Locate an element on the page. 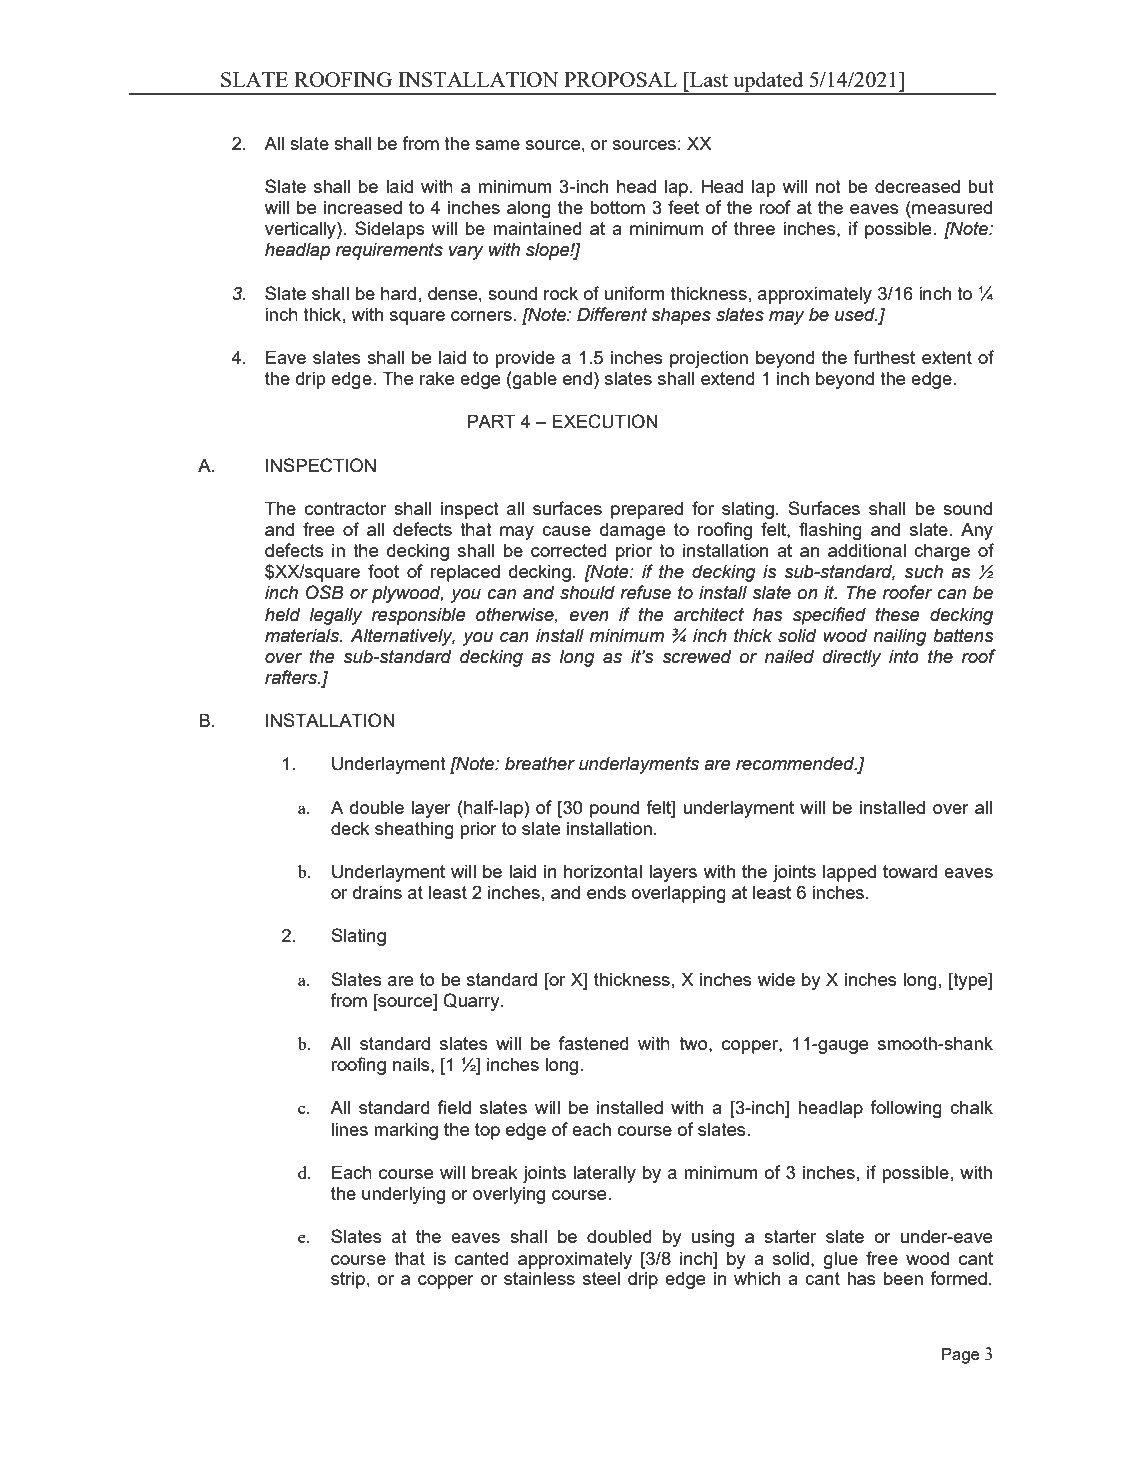  rake is located at coordinates (437, 378).
